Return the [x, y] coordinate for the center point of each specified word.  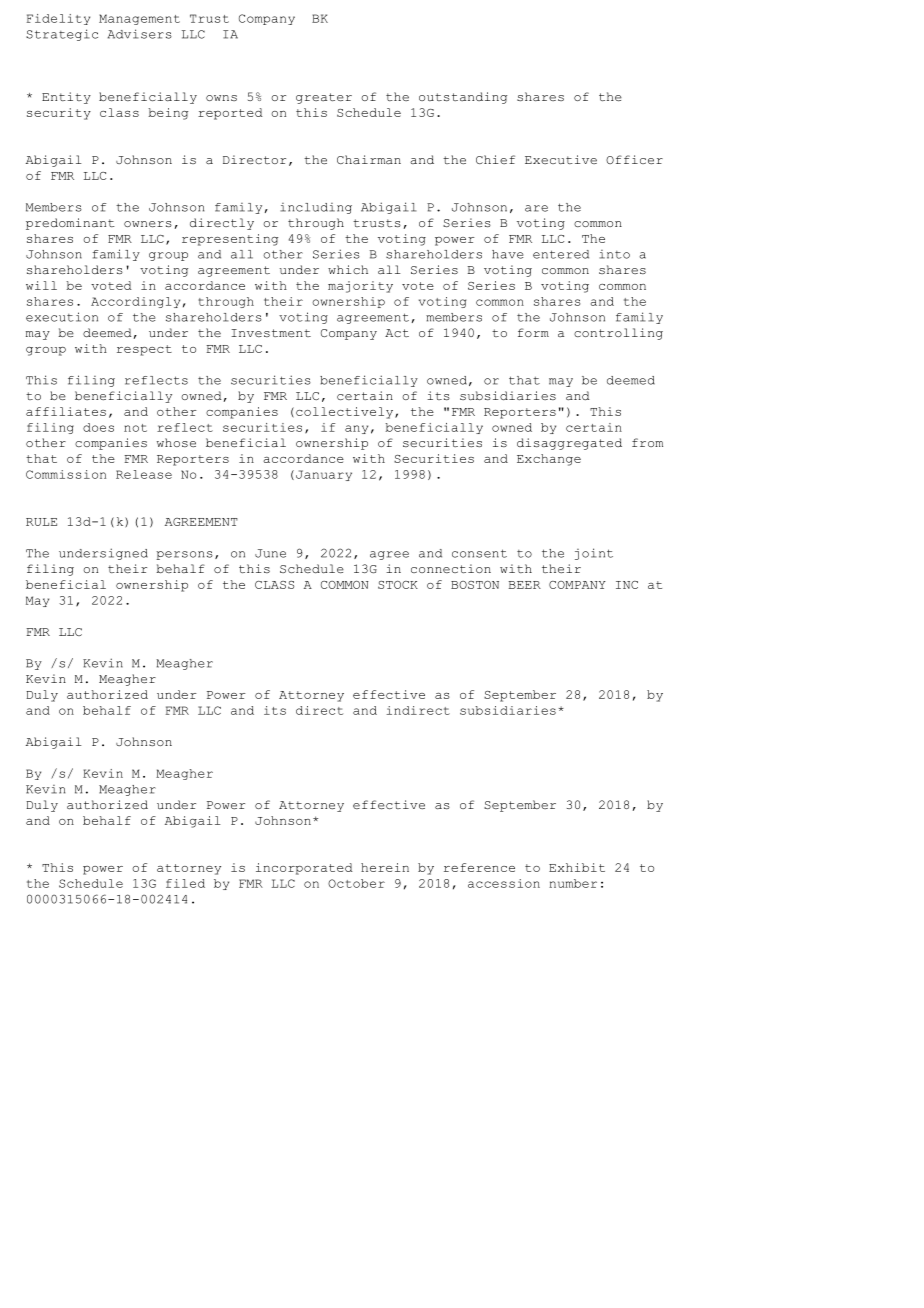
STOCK [398, 585]
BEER [525, 585]
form [533, 332]
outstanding [463, 98]
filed [185, 883]
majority [360, 287]
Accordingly [135, 302]
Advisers [140, 34]
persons [184, 555]
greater [324, 98]
